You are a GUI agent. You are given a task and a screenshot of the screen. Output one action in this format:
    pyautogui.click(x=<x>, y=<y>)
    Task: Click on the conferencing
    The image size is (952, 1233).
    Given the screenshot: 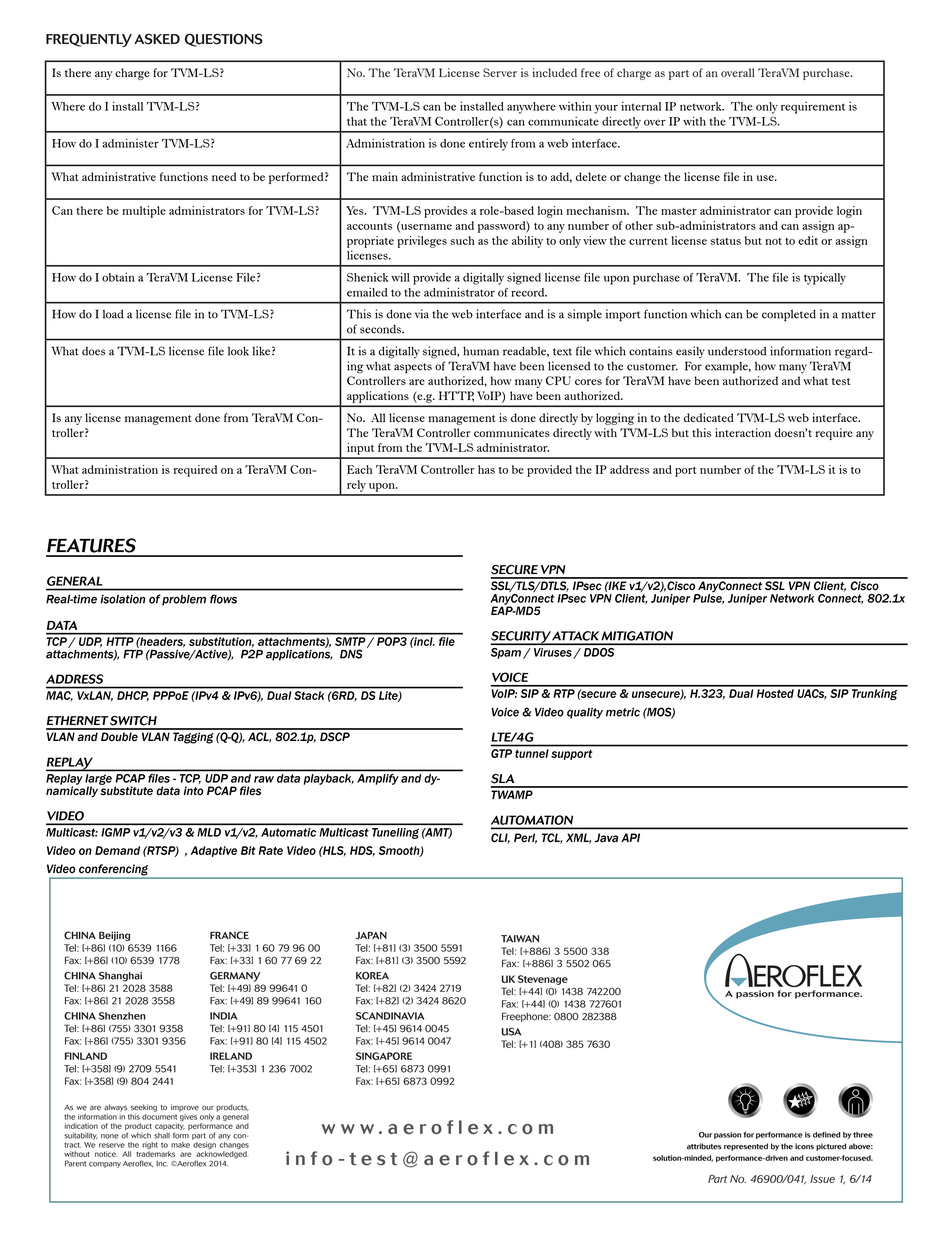 What is the action you would take?
    pyautogui.click(x=113, y=871)
